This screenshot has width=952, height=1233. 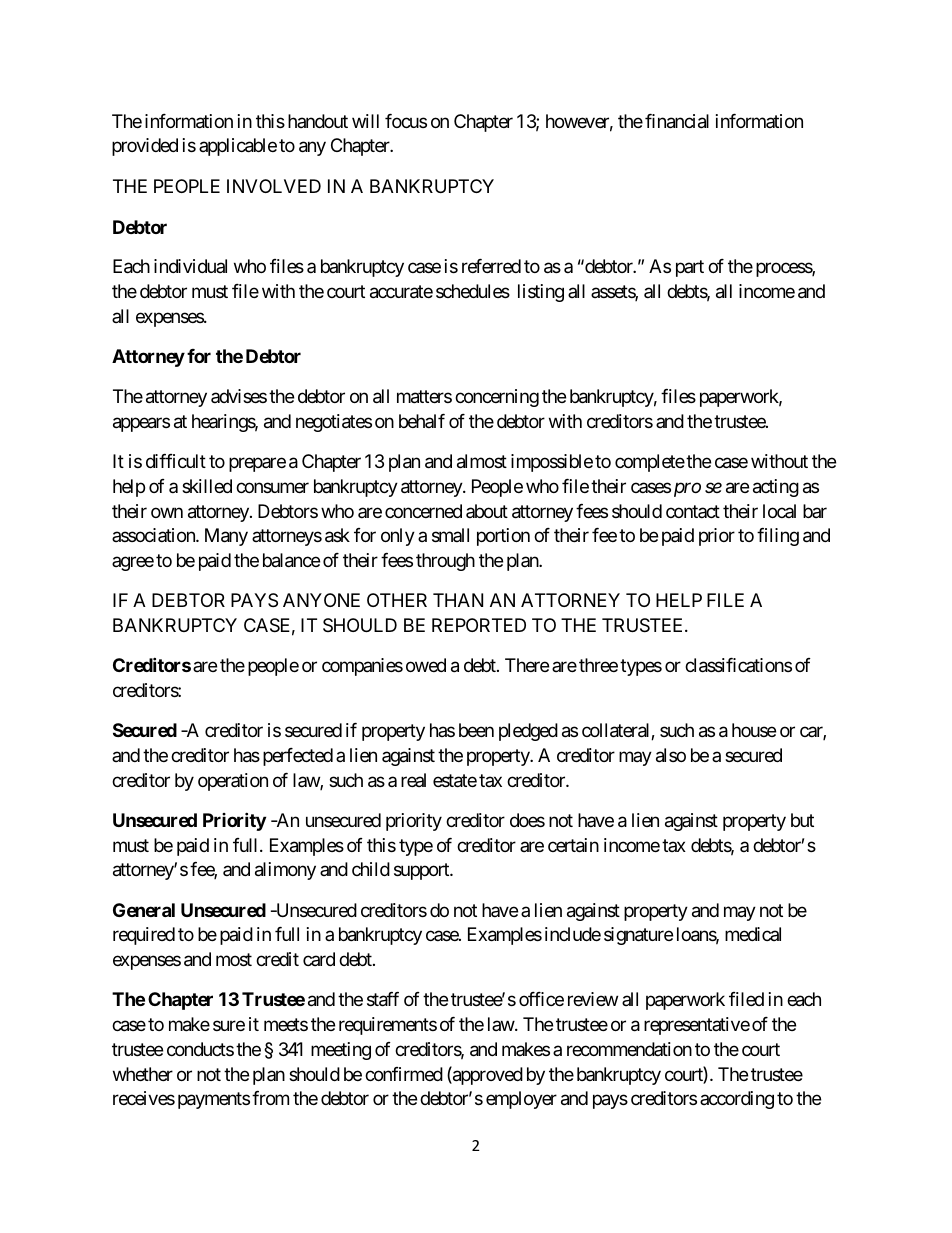 What do you see at coordinates (521, 1100) in the screenshot?
I see `employer` at bounding box center [521, 1100].
